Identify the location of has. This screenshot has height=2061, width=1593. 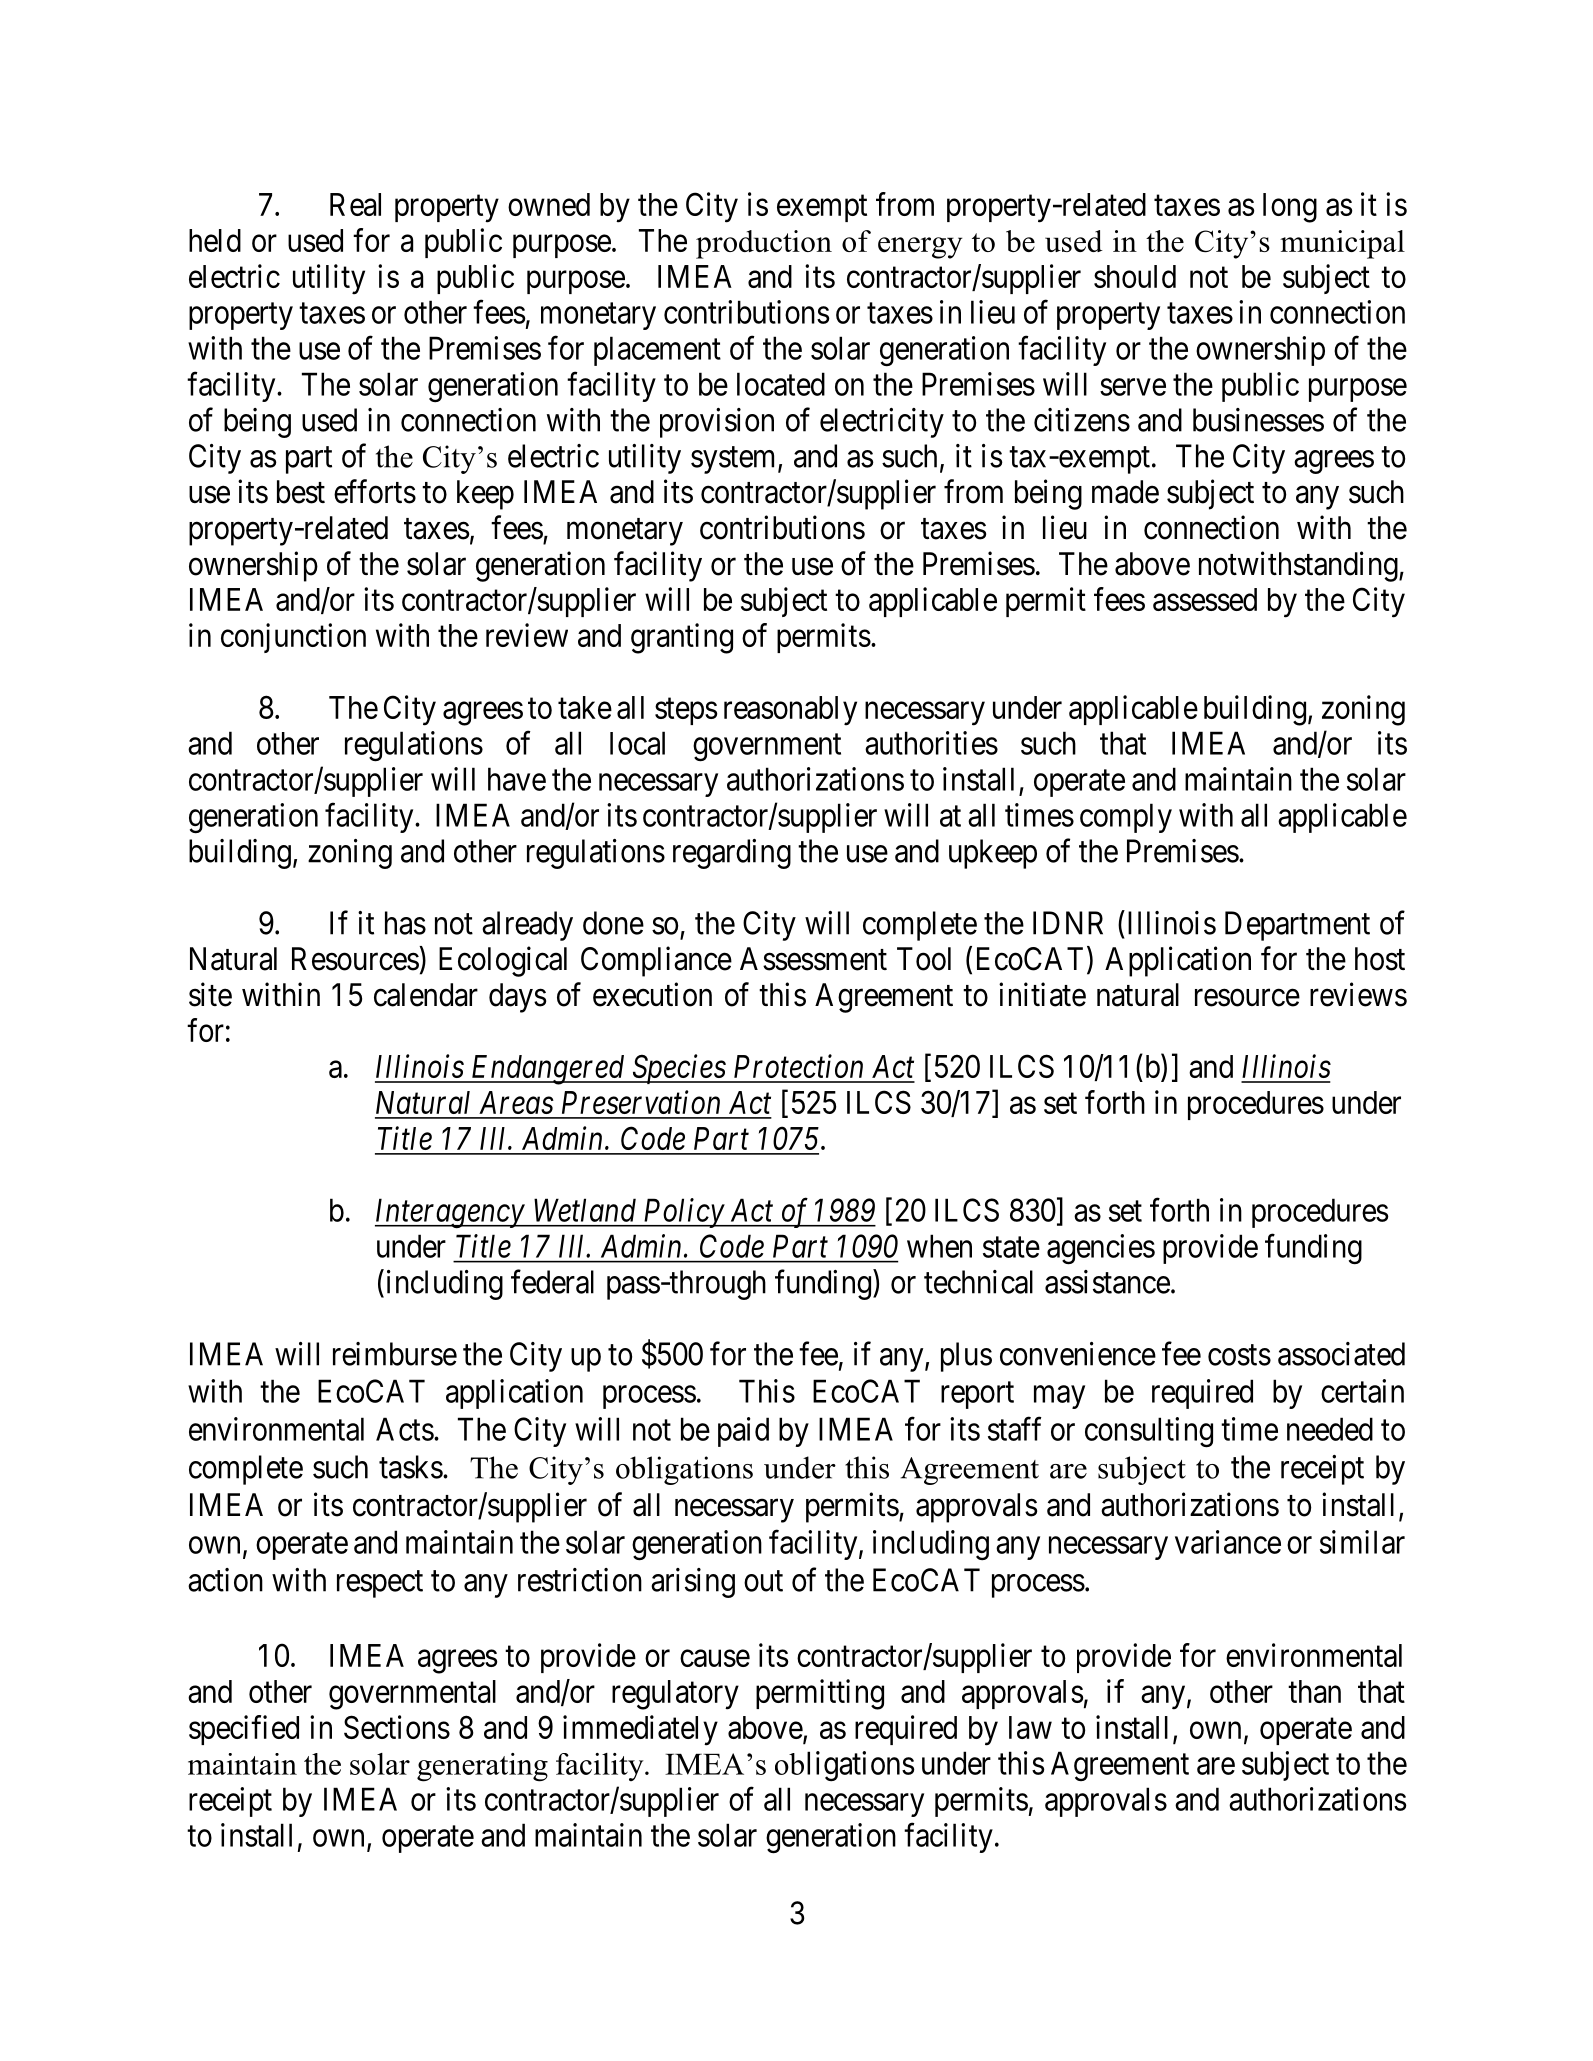
(405, 923).
